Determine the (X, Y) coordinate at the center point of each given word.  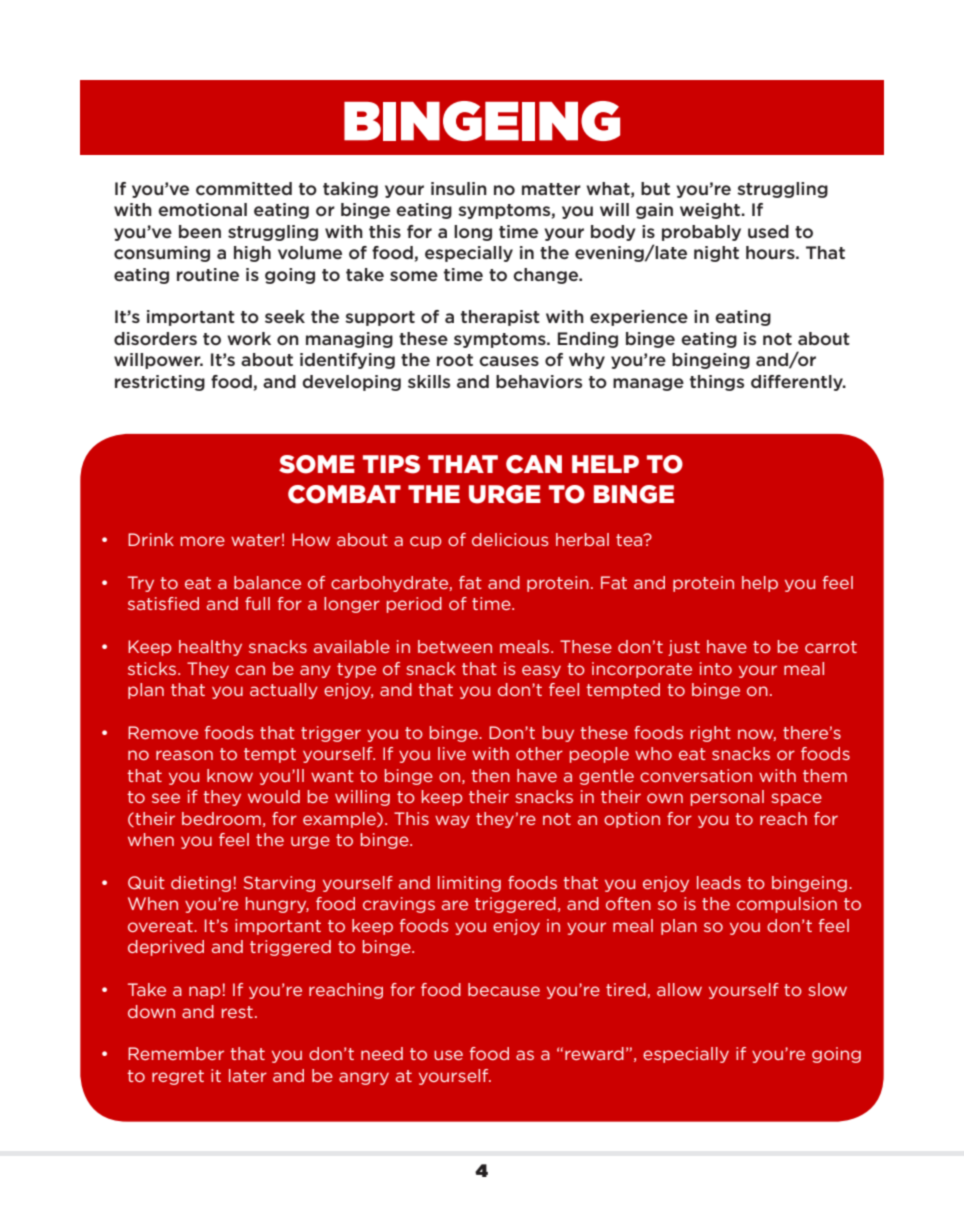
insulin (459, 188)
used (768, 231)
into (716, 668)
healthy (210, 648)
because (504, 989)
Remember (176, 1053)
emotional (202, 210)
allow (679, 989)
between (455, 646)
